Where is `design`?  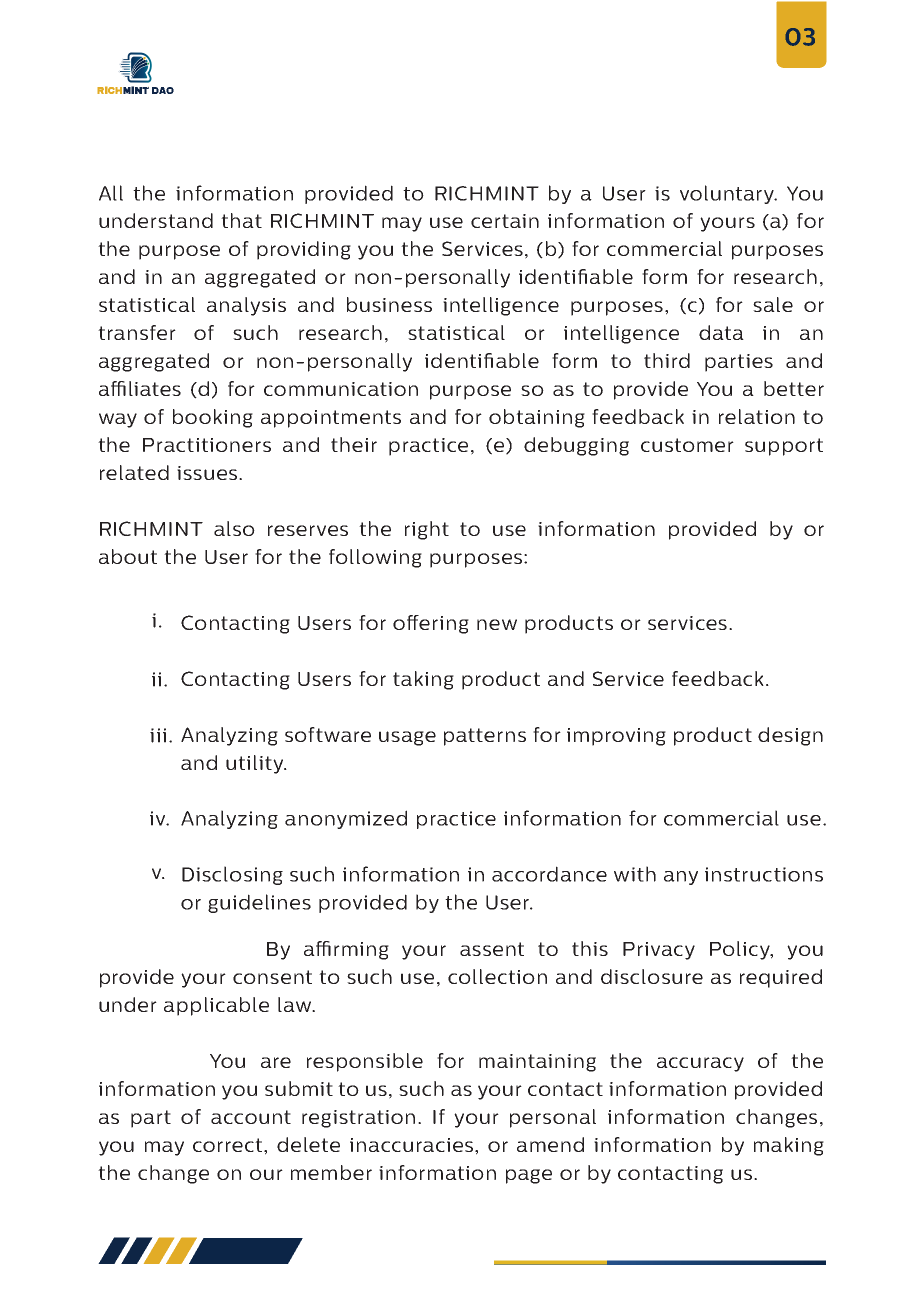 design is located at coordinates (790, 736).
